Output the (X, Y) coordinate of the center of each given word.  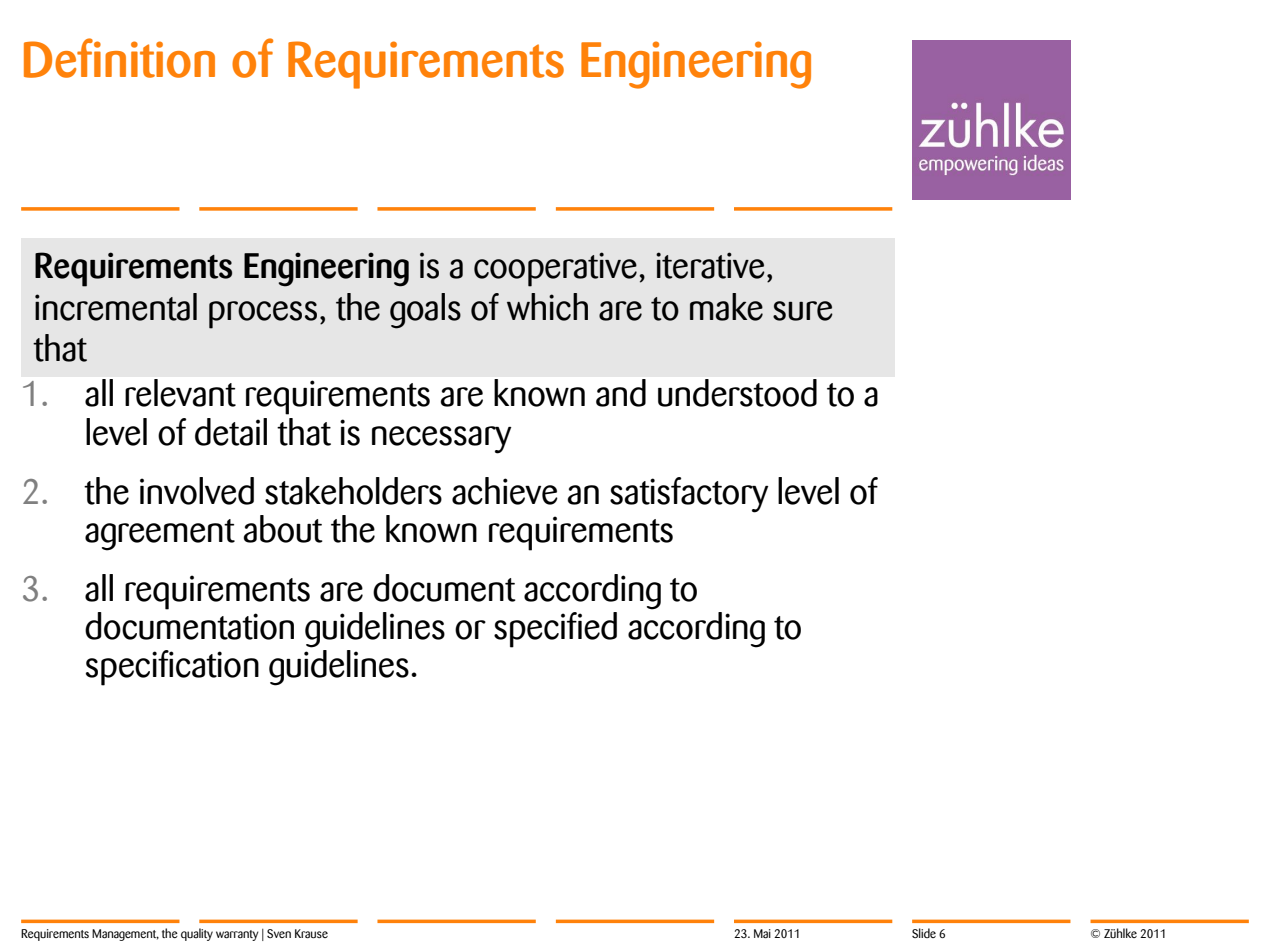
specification (172, 668)
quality (197, 934)
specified (555, 630)
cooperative (555, 269)
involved (197, 491)
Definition (119, 58)
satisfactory (689, 495)
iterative (710, 265)
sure (803, 311)
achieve (505, 491)
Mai (762, 933)
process (263, 315)
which (547, 307)
